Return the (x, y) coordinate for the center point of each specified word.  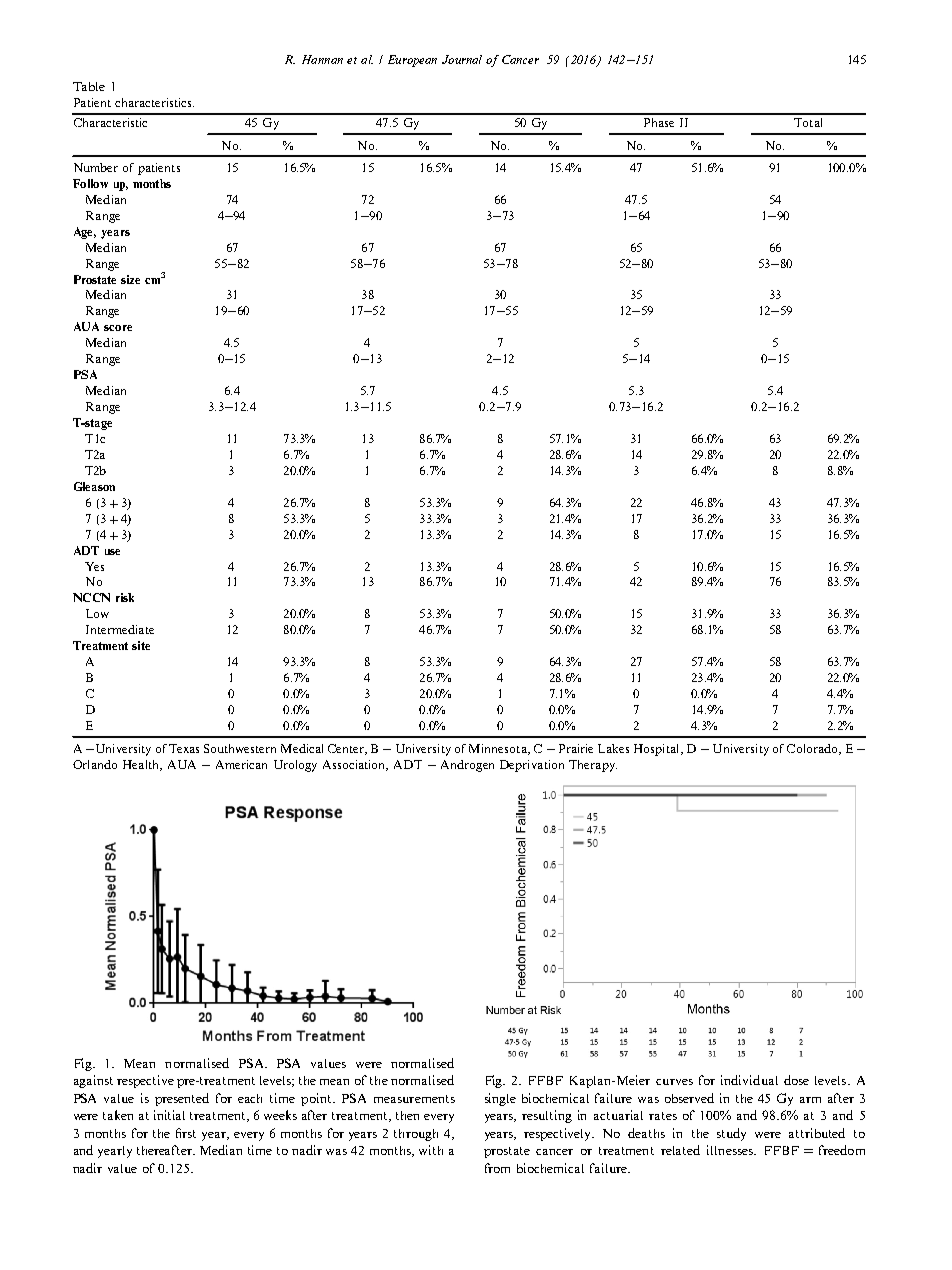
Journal (462, 59)
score (118, 328)
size (130, 279)
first (186, 1133)
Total (808, 122)
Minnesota (499, 749)
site (141, 645)
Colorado (813, 749)
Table (89, 86)
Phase (659, 122)
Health (142, 765)
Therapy (593, 766)
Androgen (467, 766)
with (431, 1150)
